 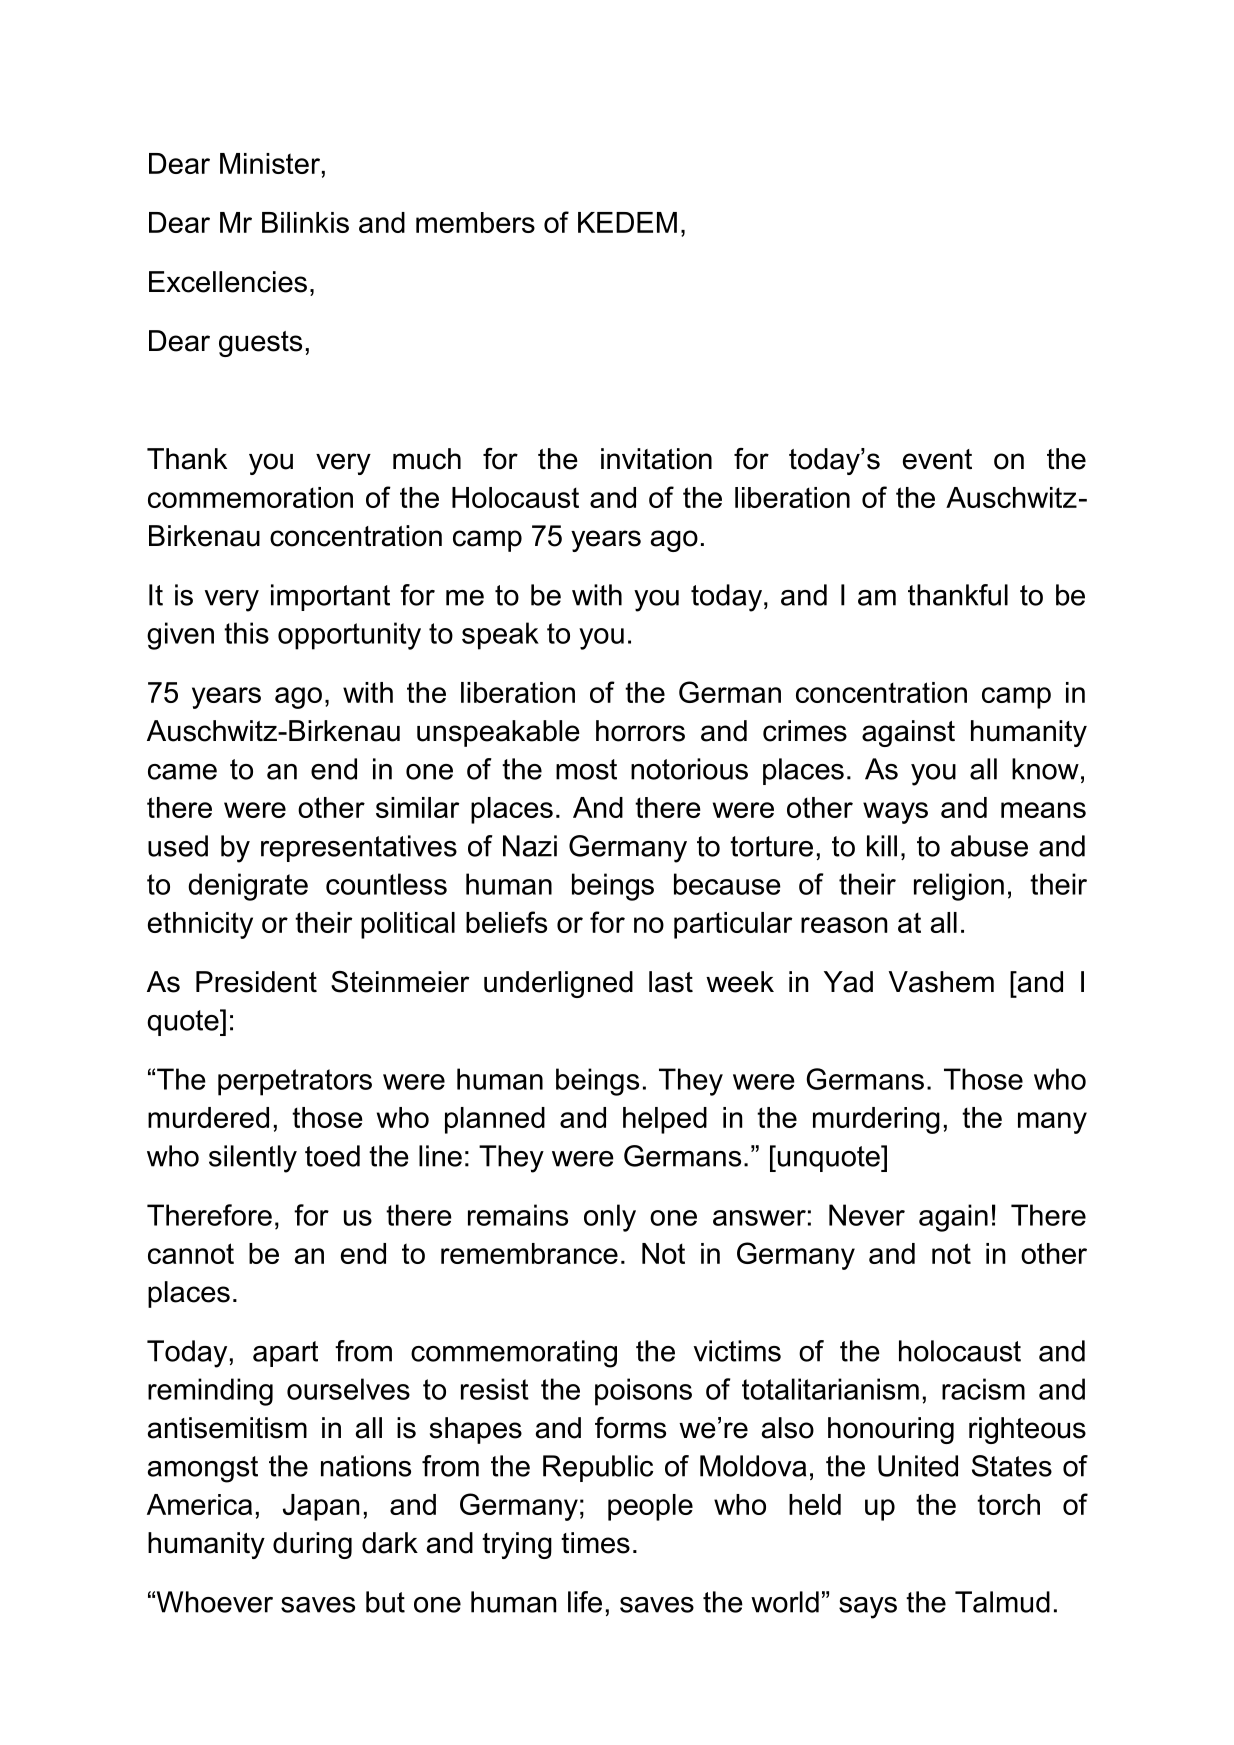 What do you see at coordinates (253, 1159) in the document?
I see `silently` at bounding box center [253, 1159].
